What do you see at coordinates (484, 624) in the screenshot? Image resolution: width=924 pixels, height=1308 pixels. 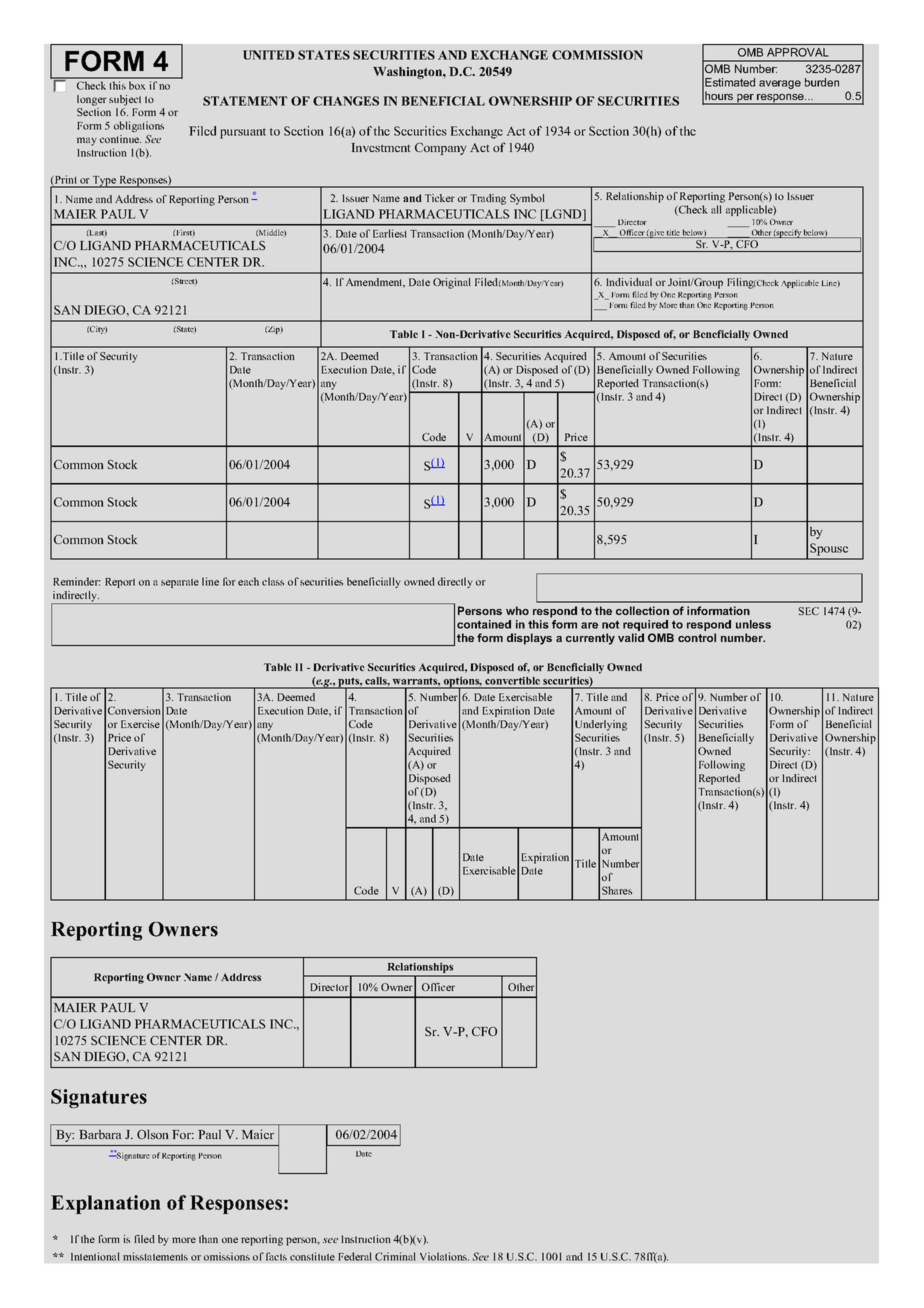 I see `contained` at bounding box center [484, 624].
